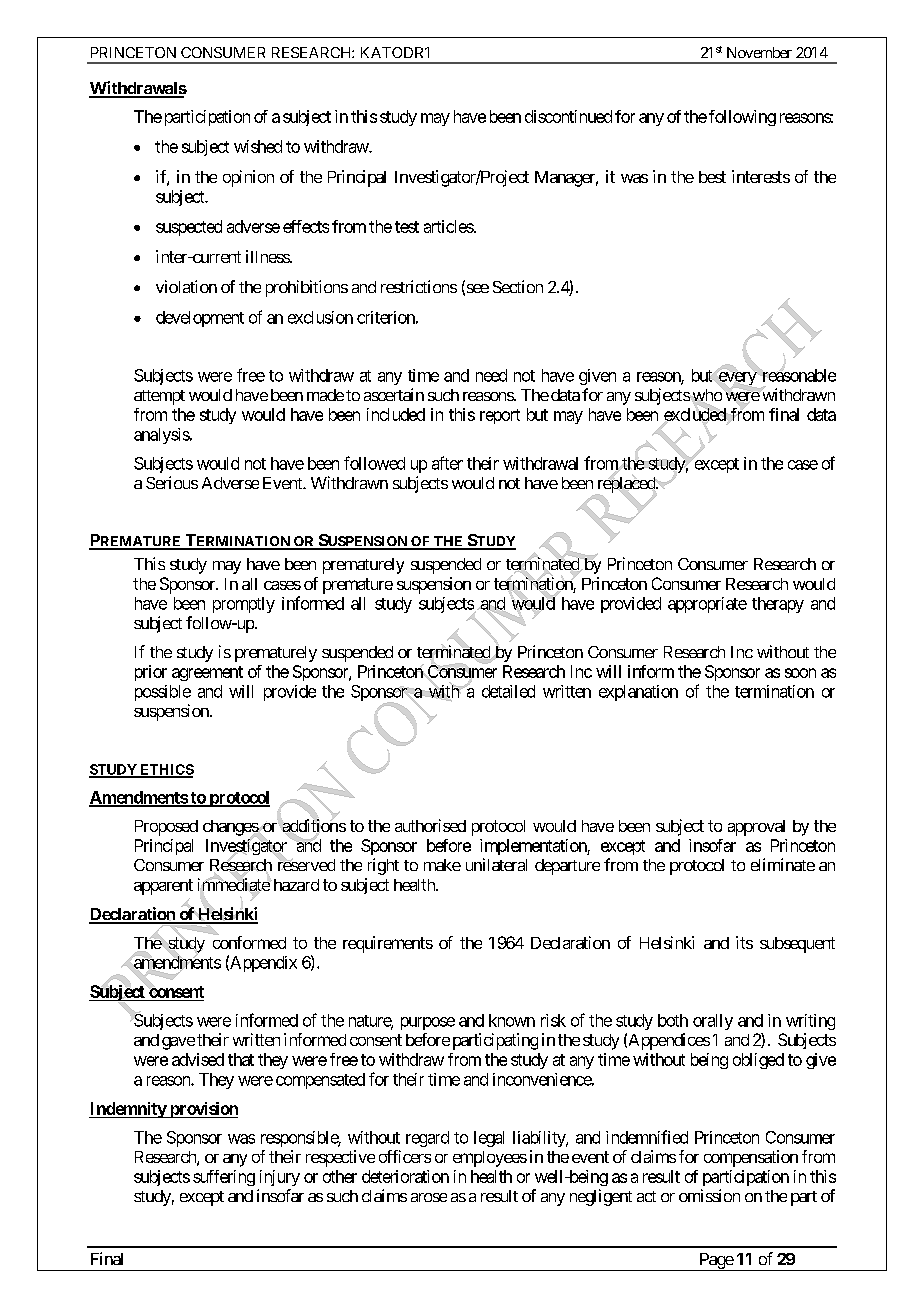  I want to click on discontinued, so click(568, 116).
